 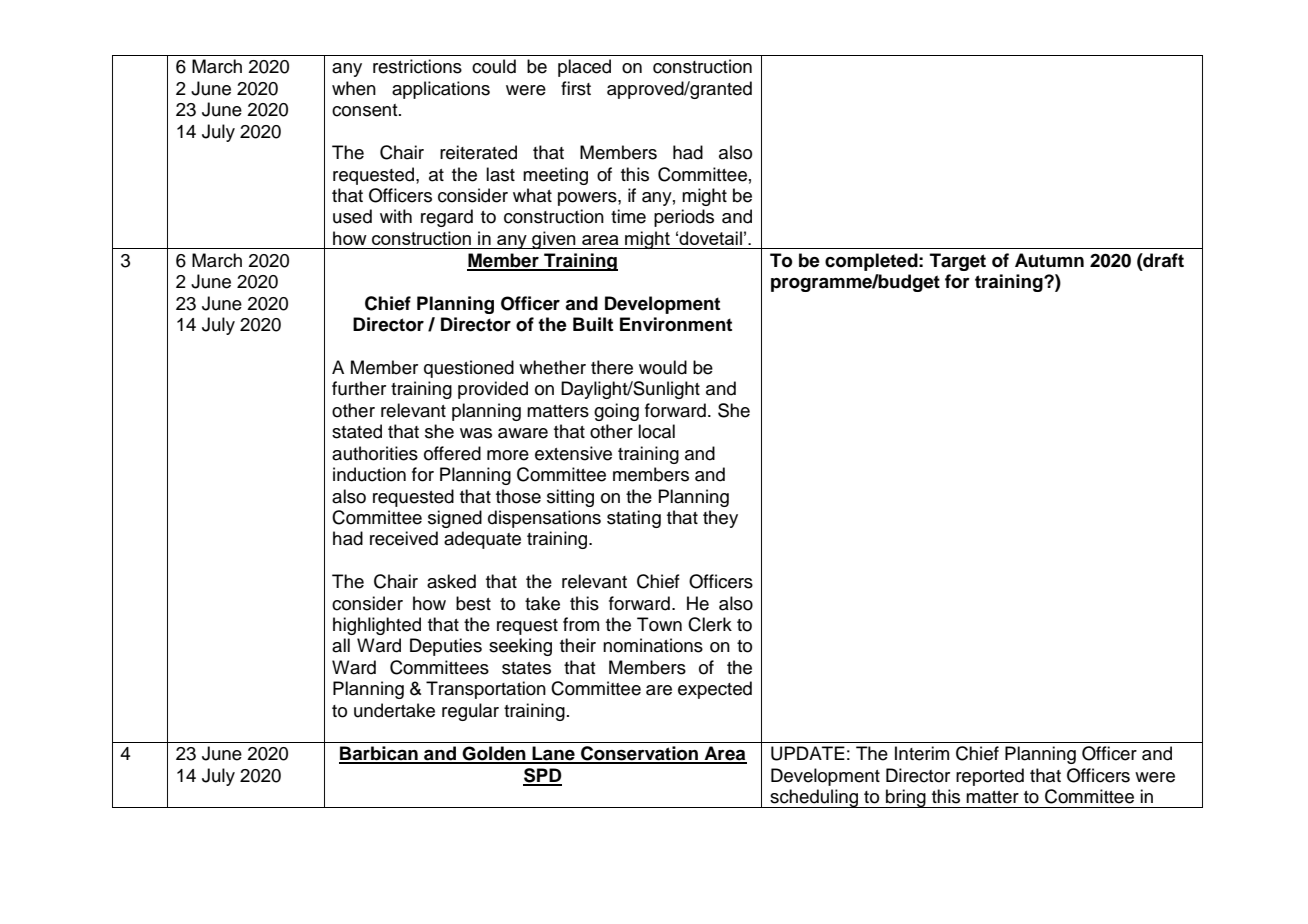 What do you see at coordinates (656, 431) in the screenshot?
I see `local` at bounding box center [656, 431].
